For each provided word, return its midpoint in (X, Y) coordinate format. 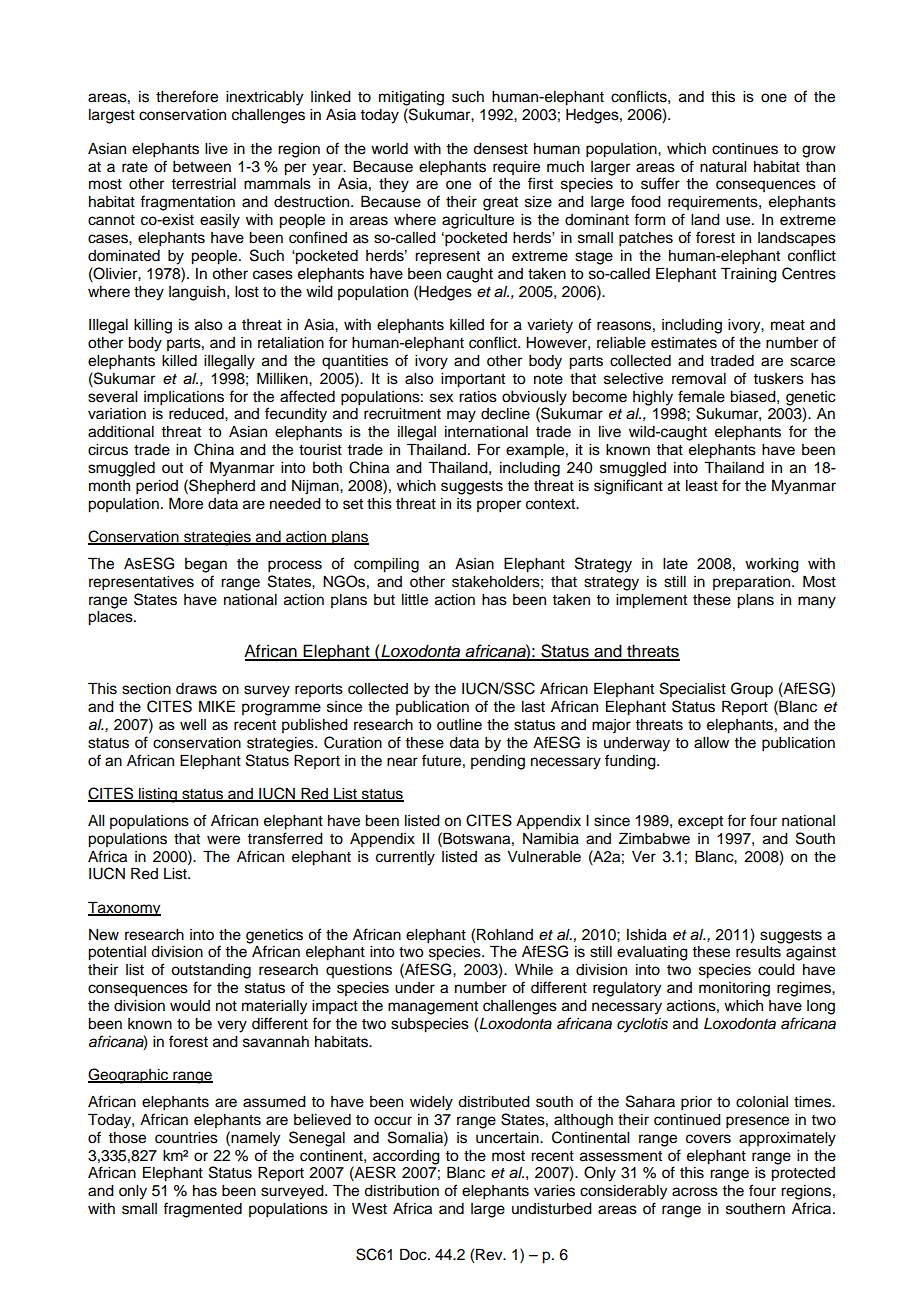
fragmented (202, 1210)
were (223, 840)
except (700, 822)
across (695, 1192)
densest (500, 149)
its (464, 504)
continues (745, 149)
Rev (490, 1254)
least (702, 486)
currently (405, 858)
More (186, 503)
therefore (187, 96)
